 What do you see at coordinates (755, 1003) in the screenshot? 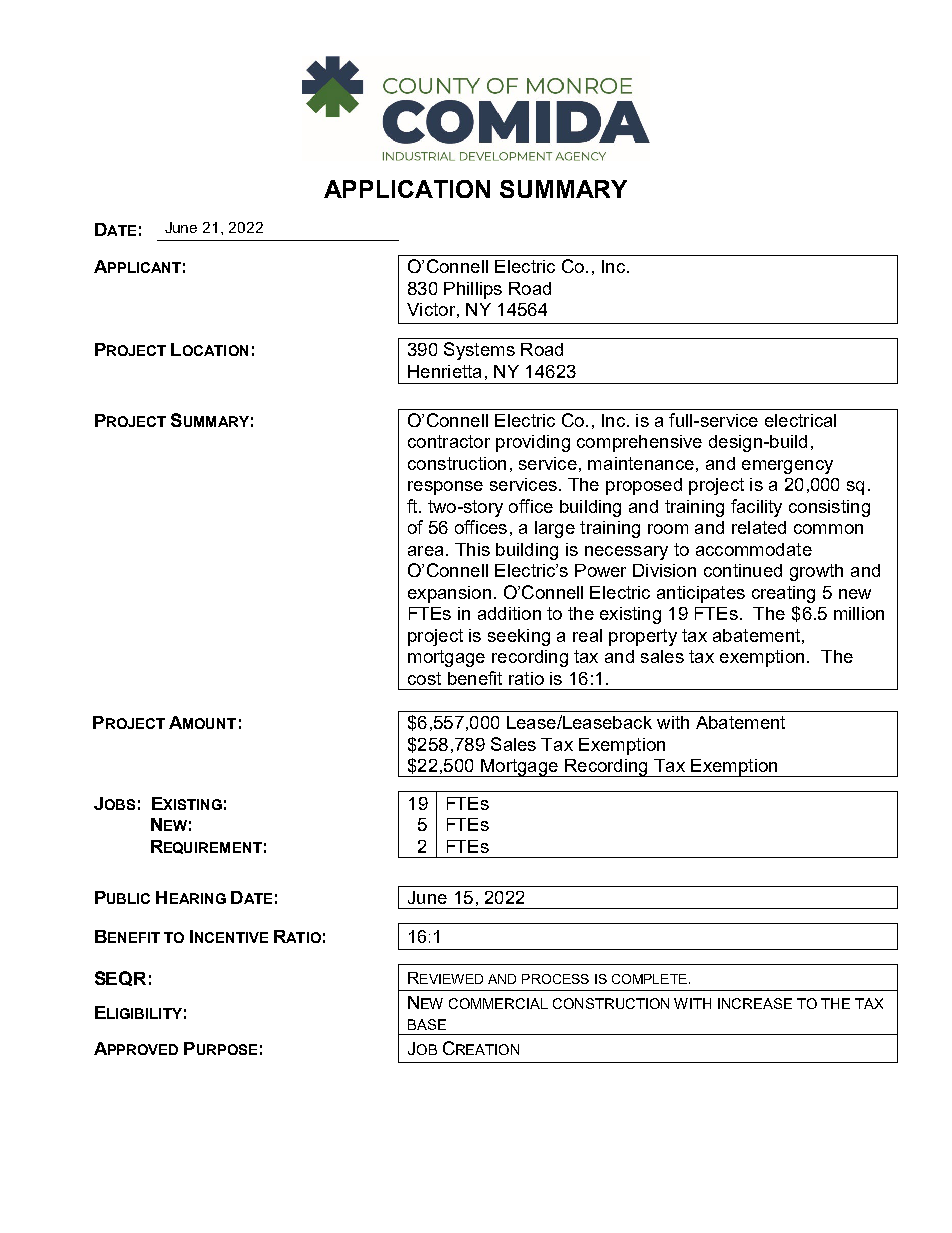
I see `INCREASE` at bounding box center [755, 1003].
